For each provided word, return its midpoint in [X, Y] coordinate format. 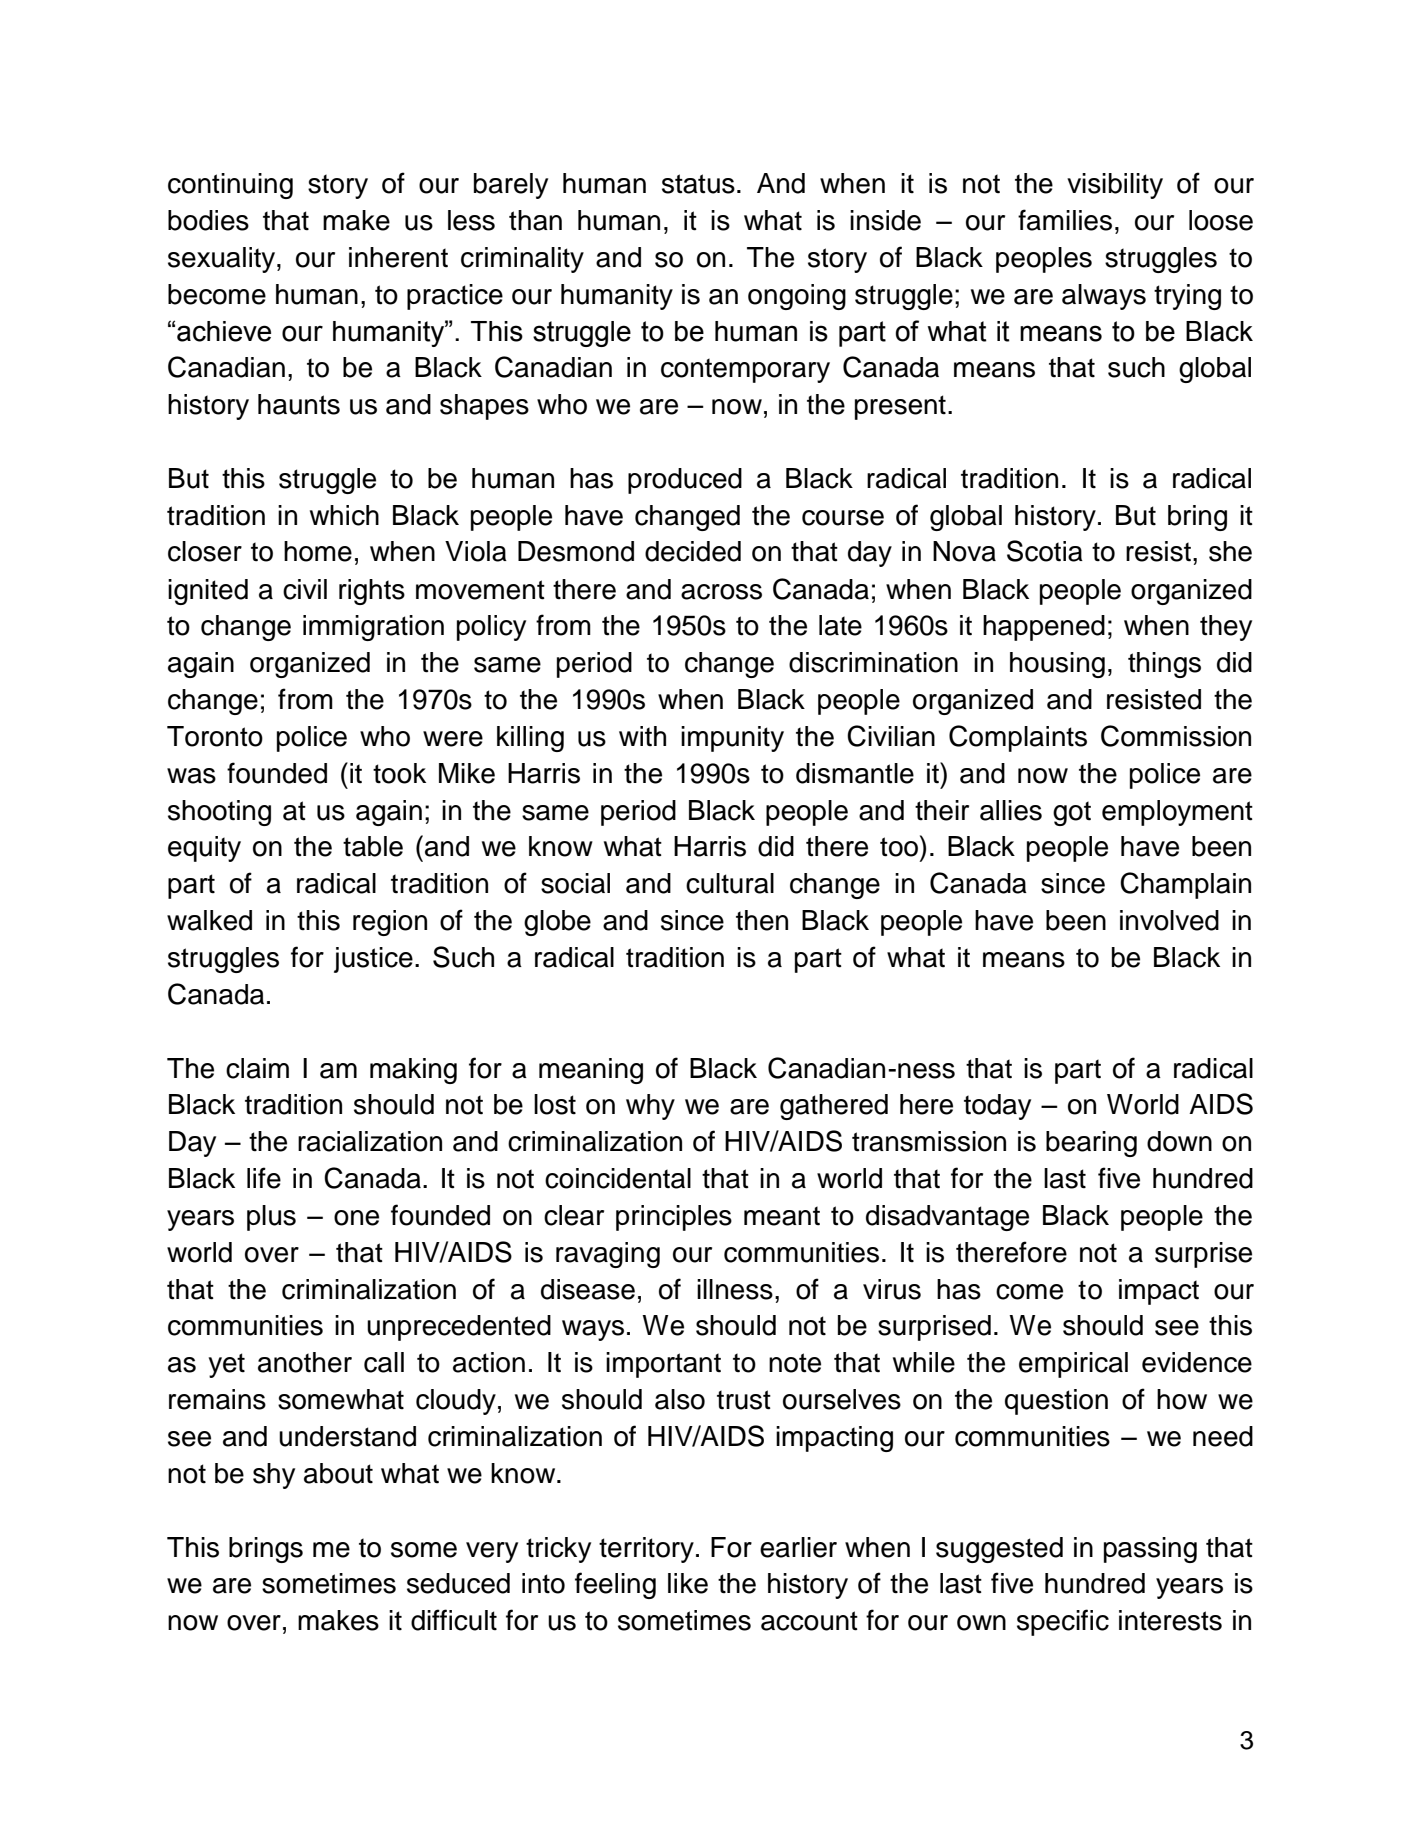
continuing [230, 186]
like [688, 1583]
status [698, 184]
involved [1169, 920]
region [390, 923]
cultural [730, 883]
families [1065, 220]
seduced [458, 1583]
